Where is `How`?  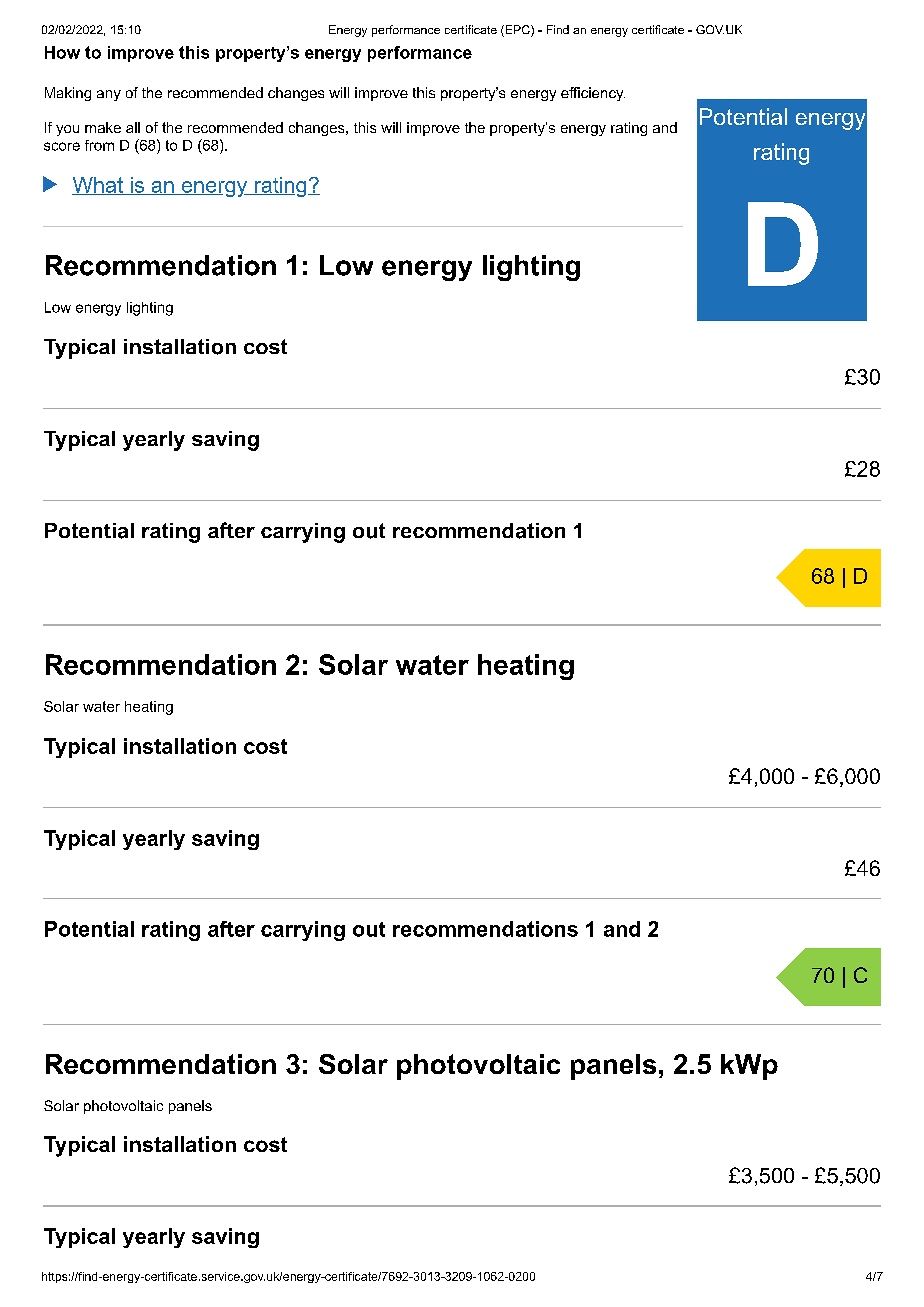
How is located at coordinates (62, 52).
